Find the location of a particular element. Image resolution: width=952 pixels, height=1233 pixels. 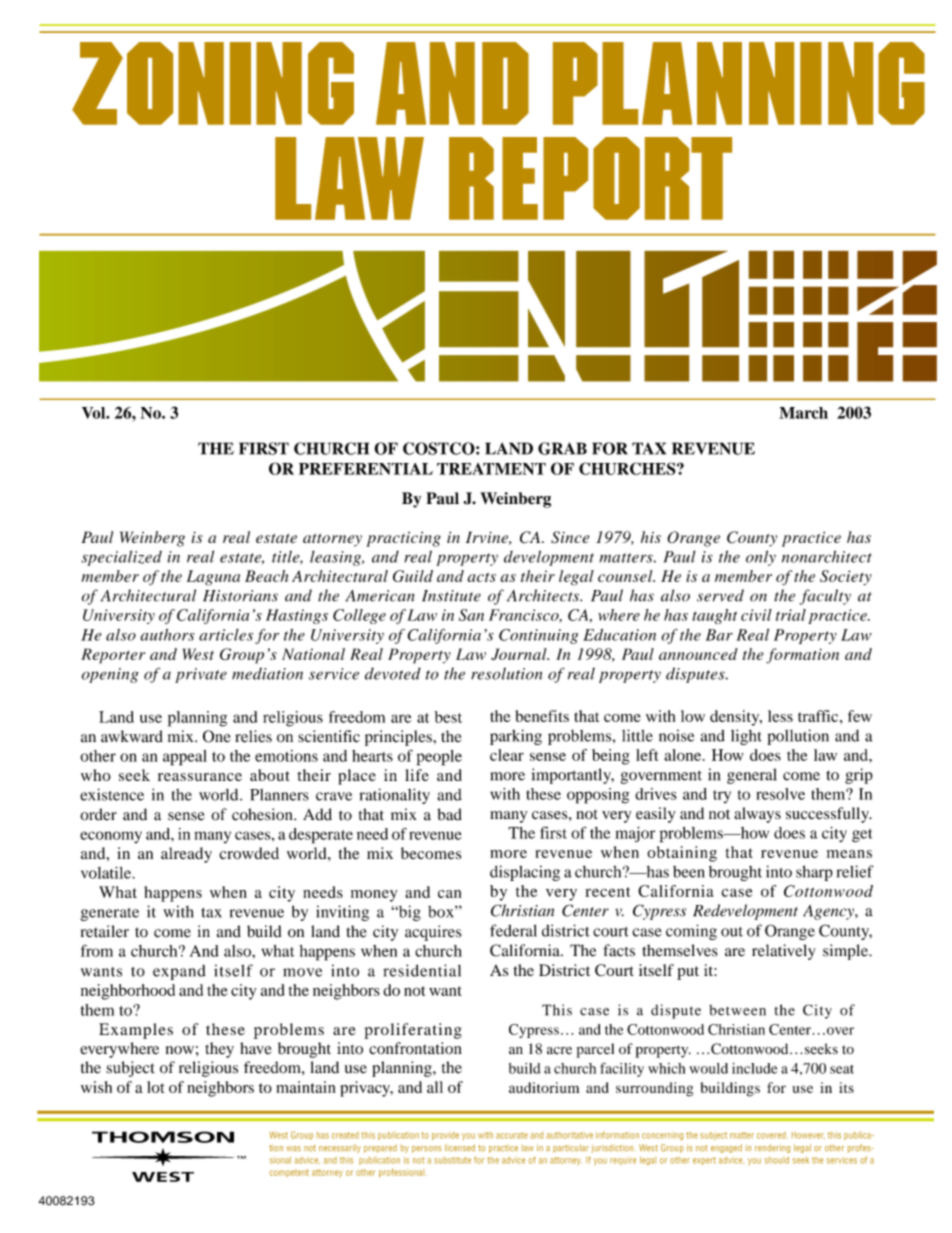

competent is located at coordinates (289, 1173).
